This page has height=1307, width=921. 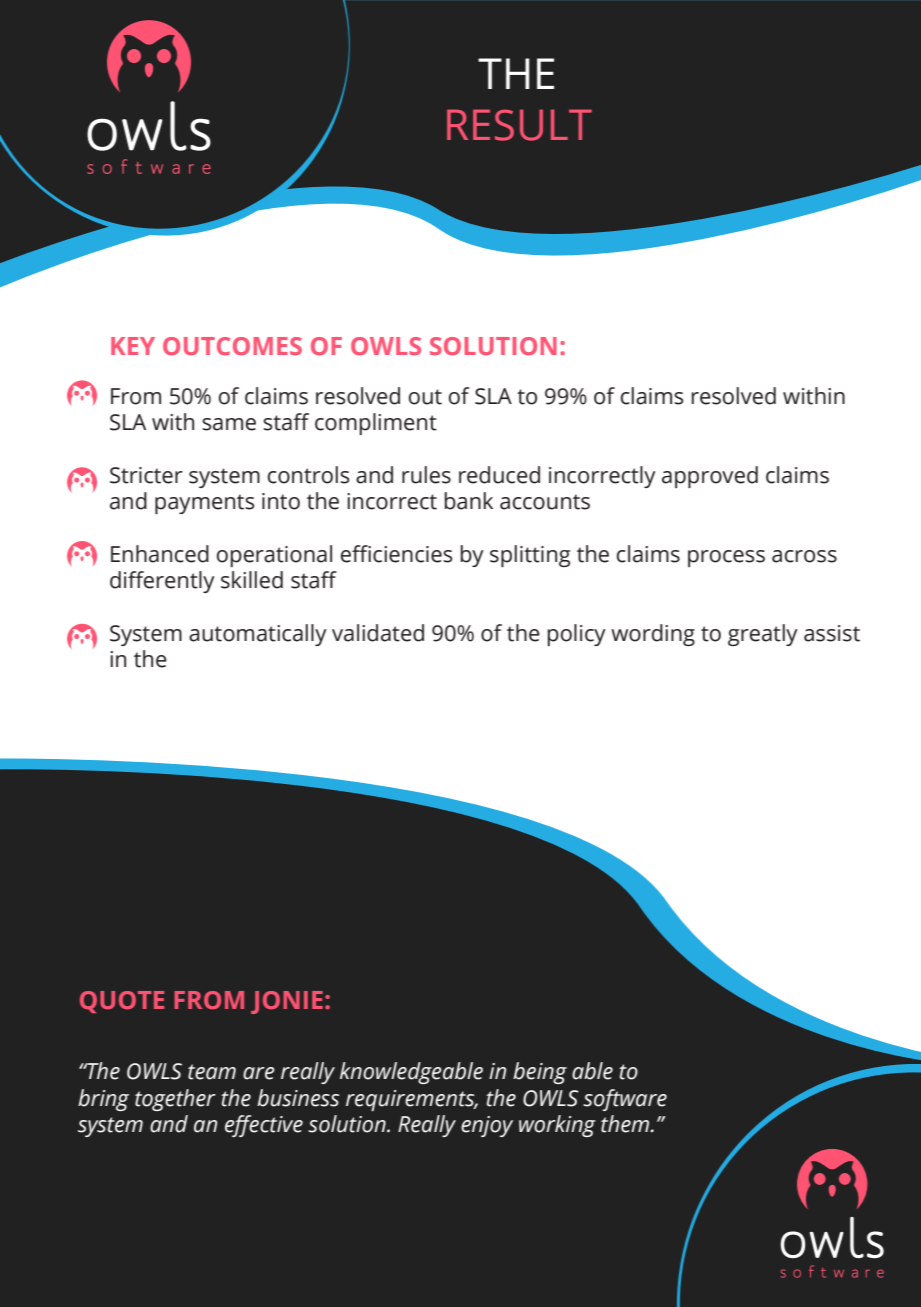 What do you see at coordinates (763, 635) in the page?
I see `greatly` at bounding box center [763, 635].
